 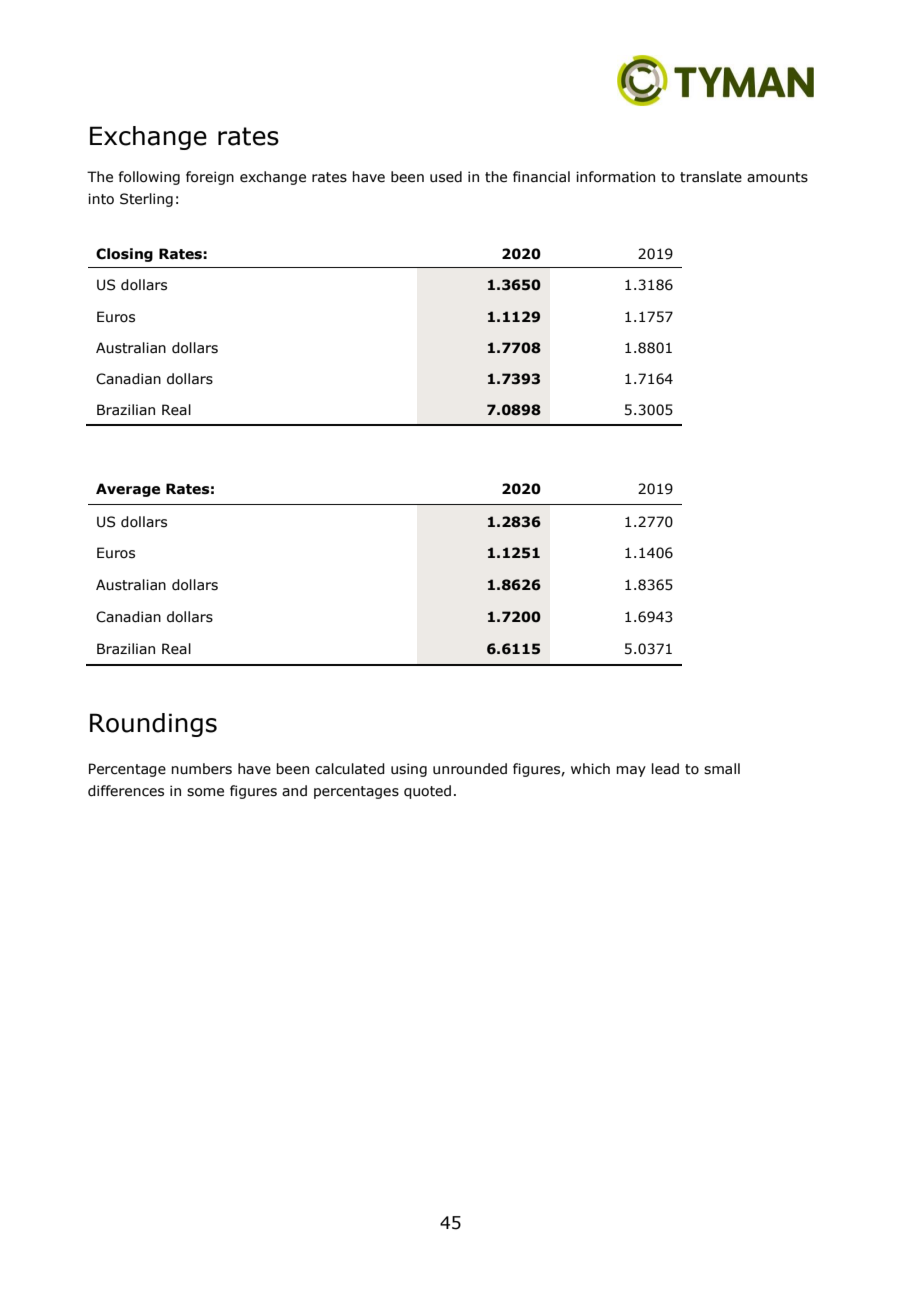 I want to click on using, so click(x=409, y=770).
